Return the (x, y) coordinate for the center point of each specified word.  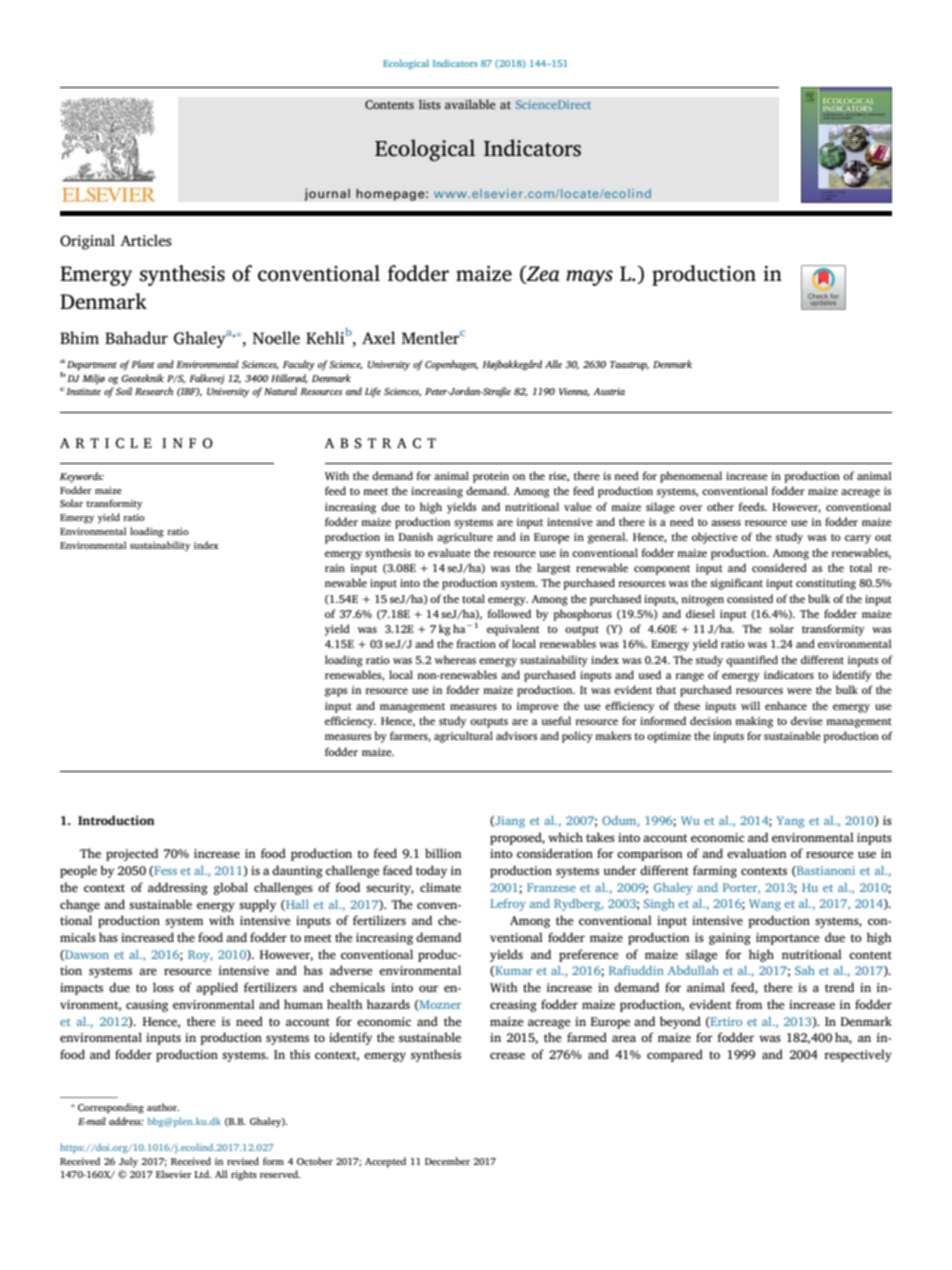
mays (589, 278)
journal (327, 194)
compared (675, 1055)
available (470, 104)
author (163, 1107)
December (447, 1161)
